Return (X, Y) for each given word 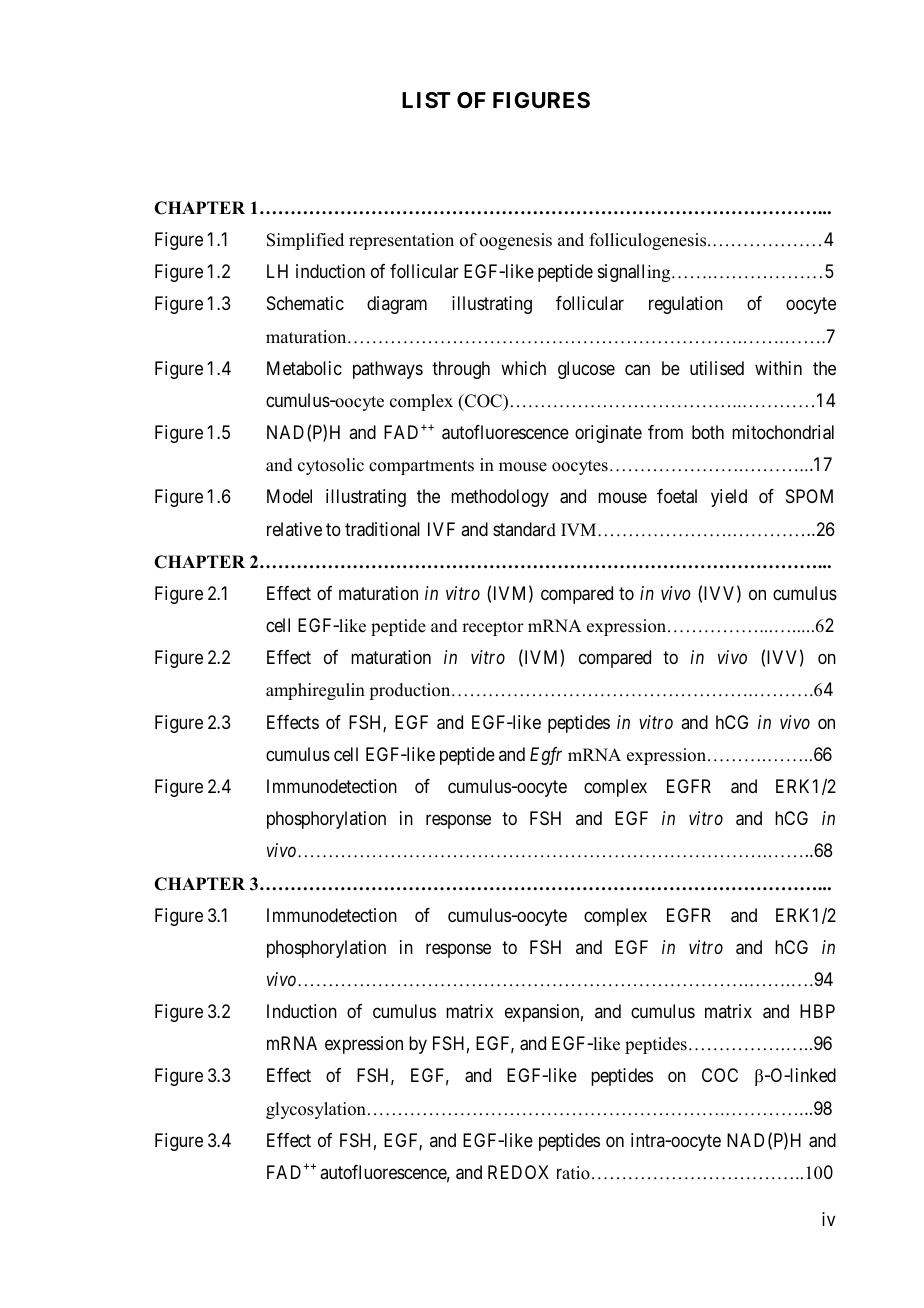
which (523, 368)
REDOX (518, 1172)
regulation (686, 305)
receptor (493, 628)
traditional (382, 529)
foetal (677, 496)
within (778, 368)
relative (294, 529)
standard (524, 529)
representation (401, 241)
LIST (426, 100)
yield (729, 498)
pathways (388, 370)
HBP (817, 1011)
